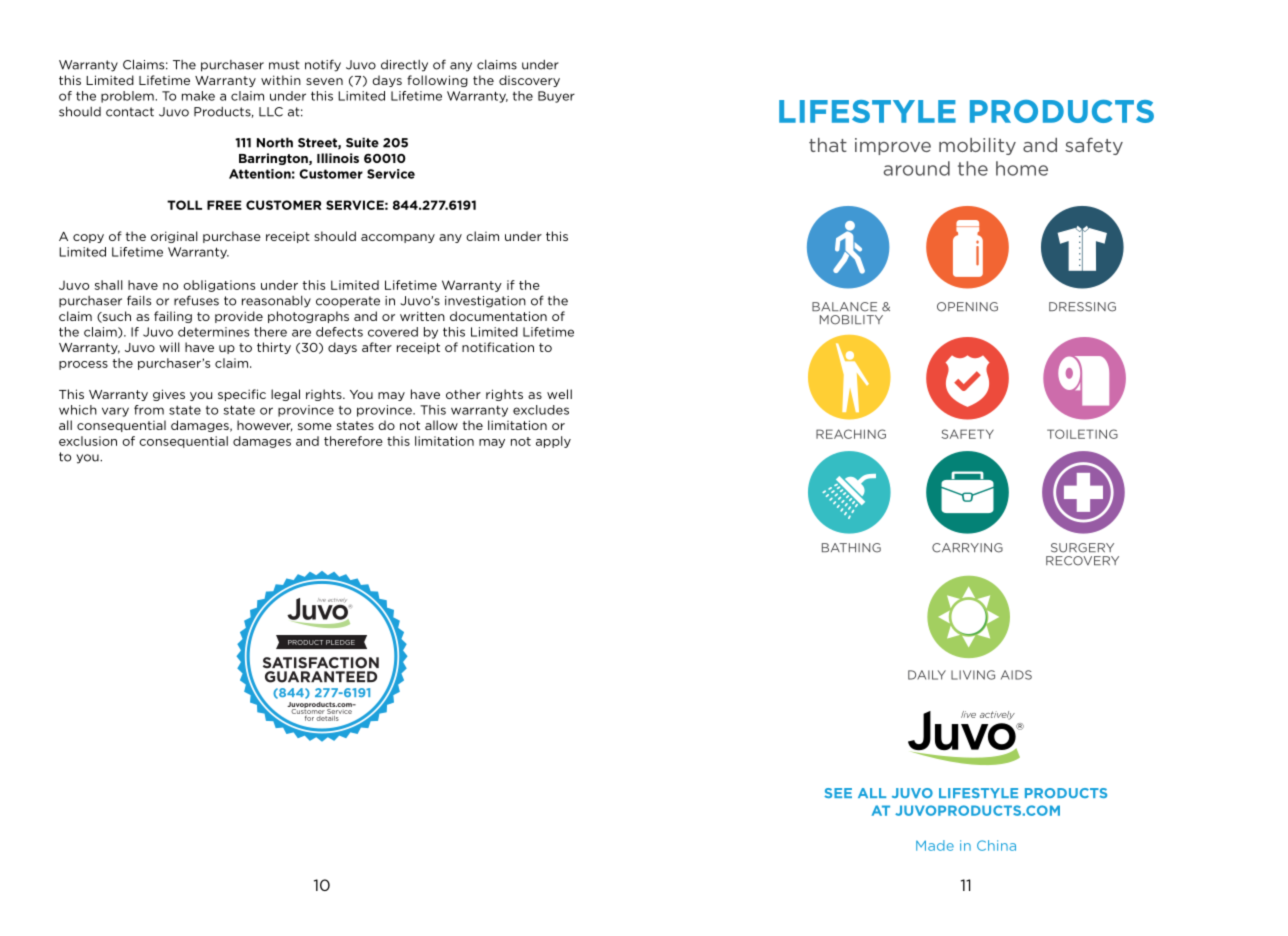 This page has width=1288, height=936. I want to click on exclusion, so click(88, 441).
